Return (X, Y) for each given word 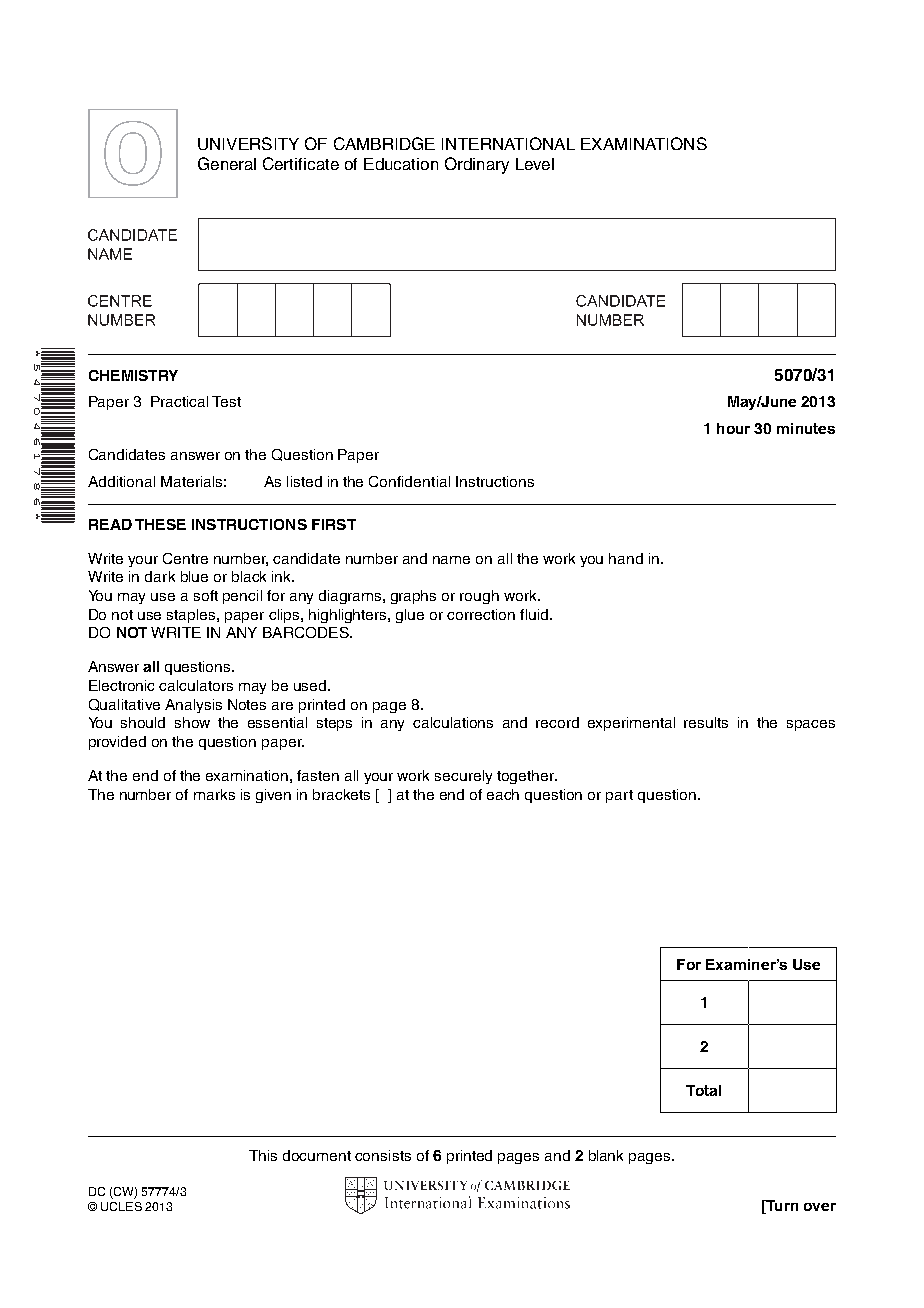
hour (733, 428)
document (317, 1155)
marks (214, 794)
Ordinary (477, 165)
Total (703, 1090)
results (706, 722)
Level (535, 164)
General (227, 163)
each (503, 794)
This (263, 1155)
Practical (179, 401)
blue (194, 576)
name (451, 560)
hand (626, 558)
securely (463, 777)
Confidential (409, 481)
